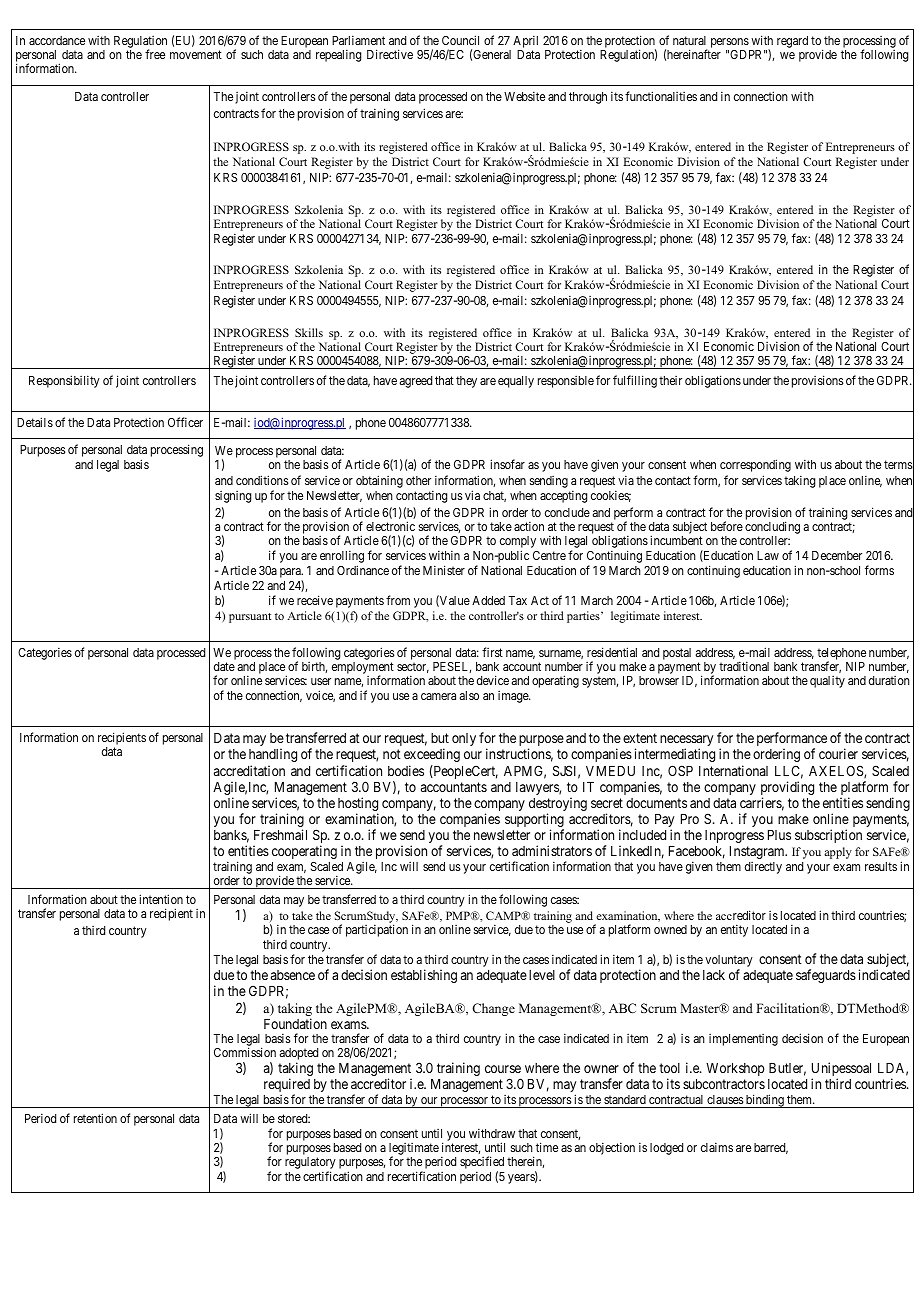 This page has width=924, height=1308. I want to click on regard, so click(792, 42).
